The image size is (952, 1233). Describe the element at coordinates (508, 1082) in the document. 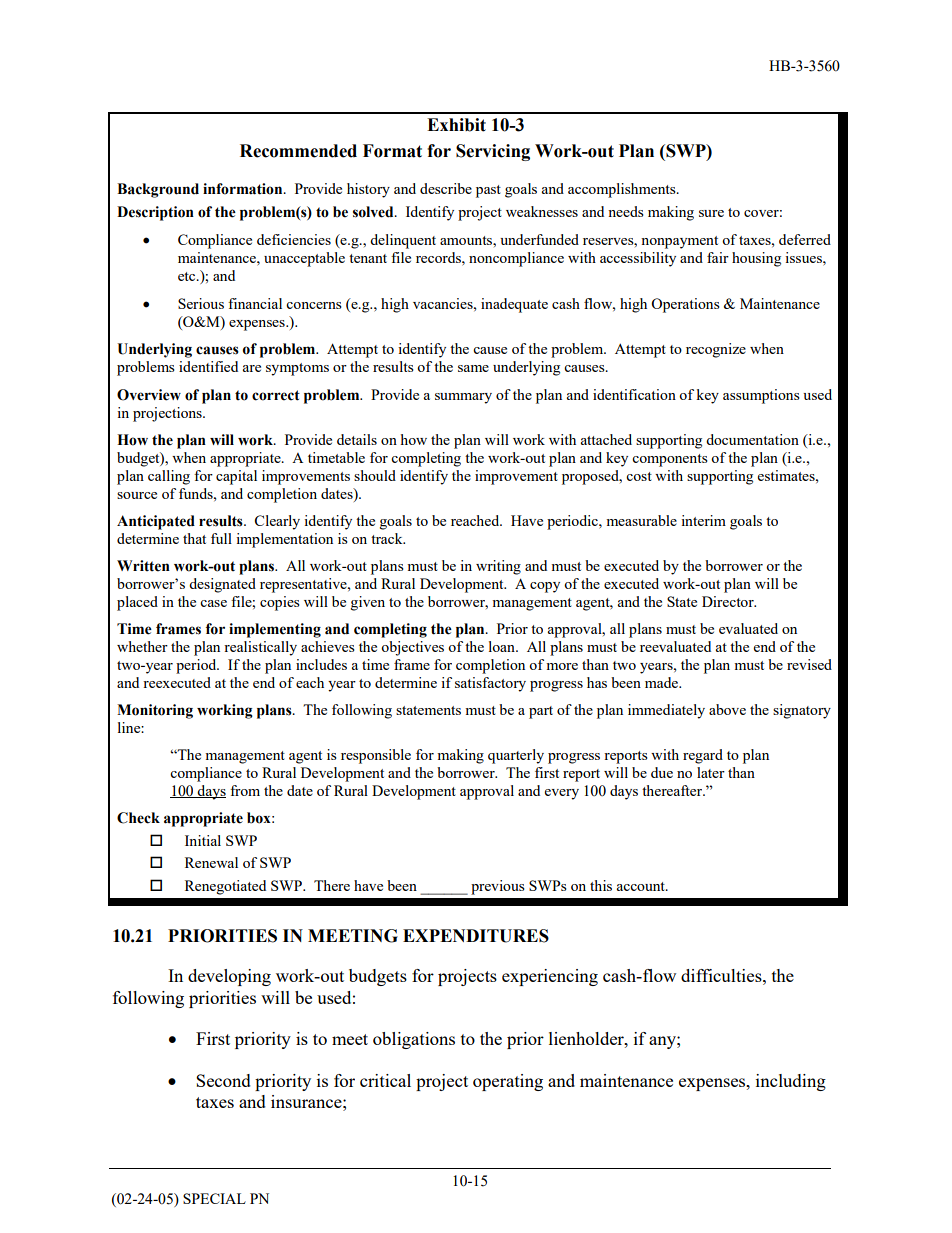

I see `operating` at that location.
